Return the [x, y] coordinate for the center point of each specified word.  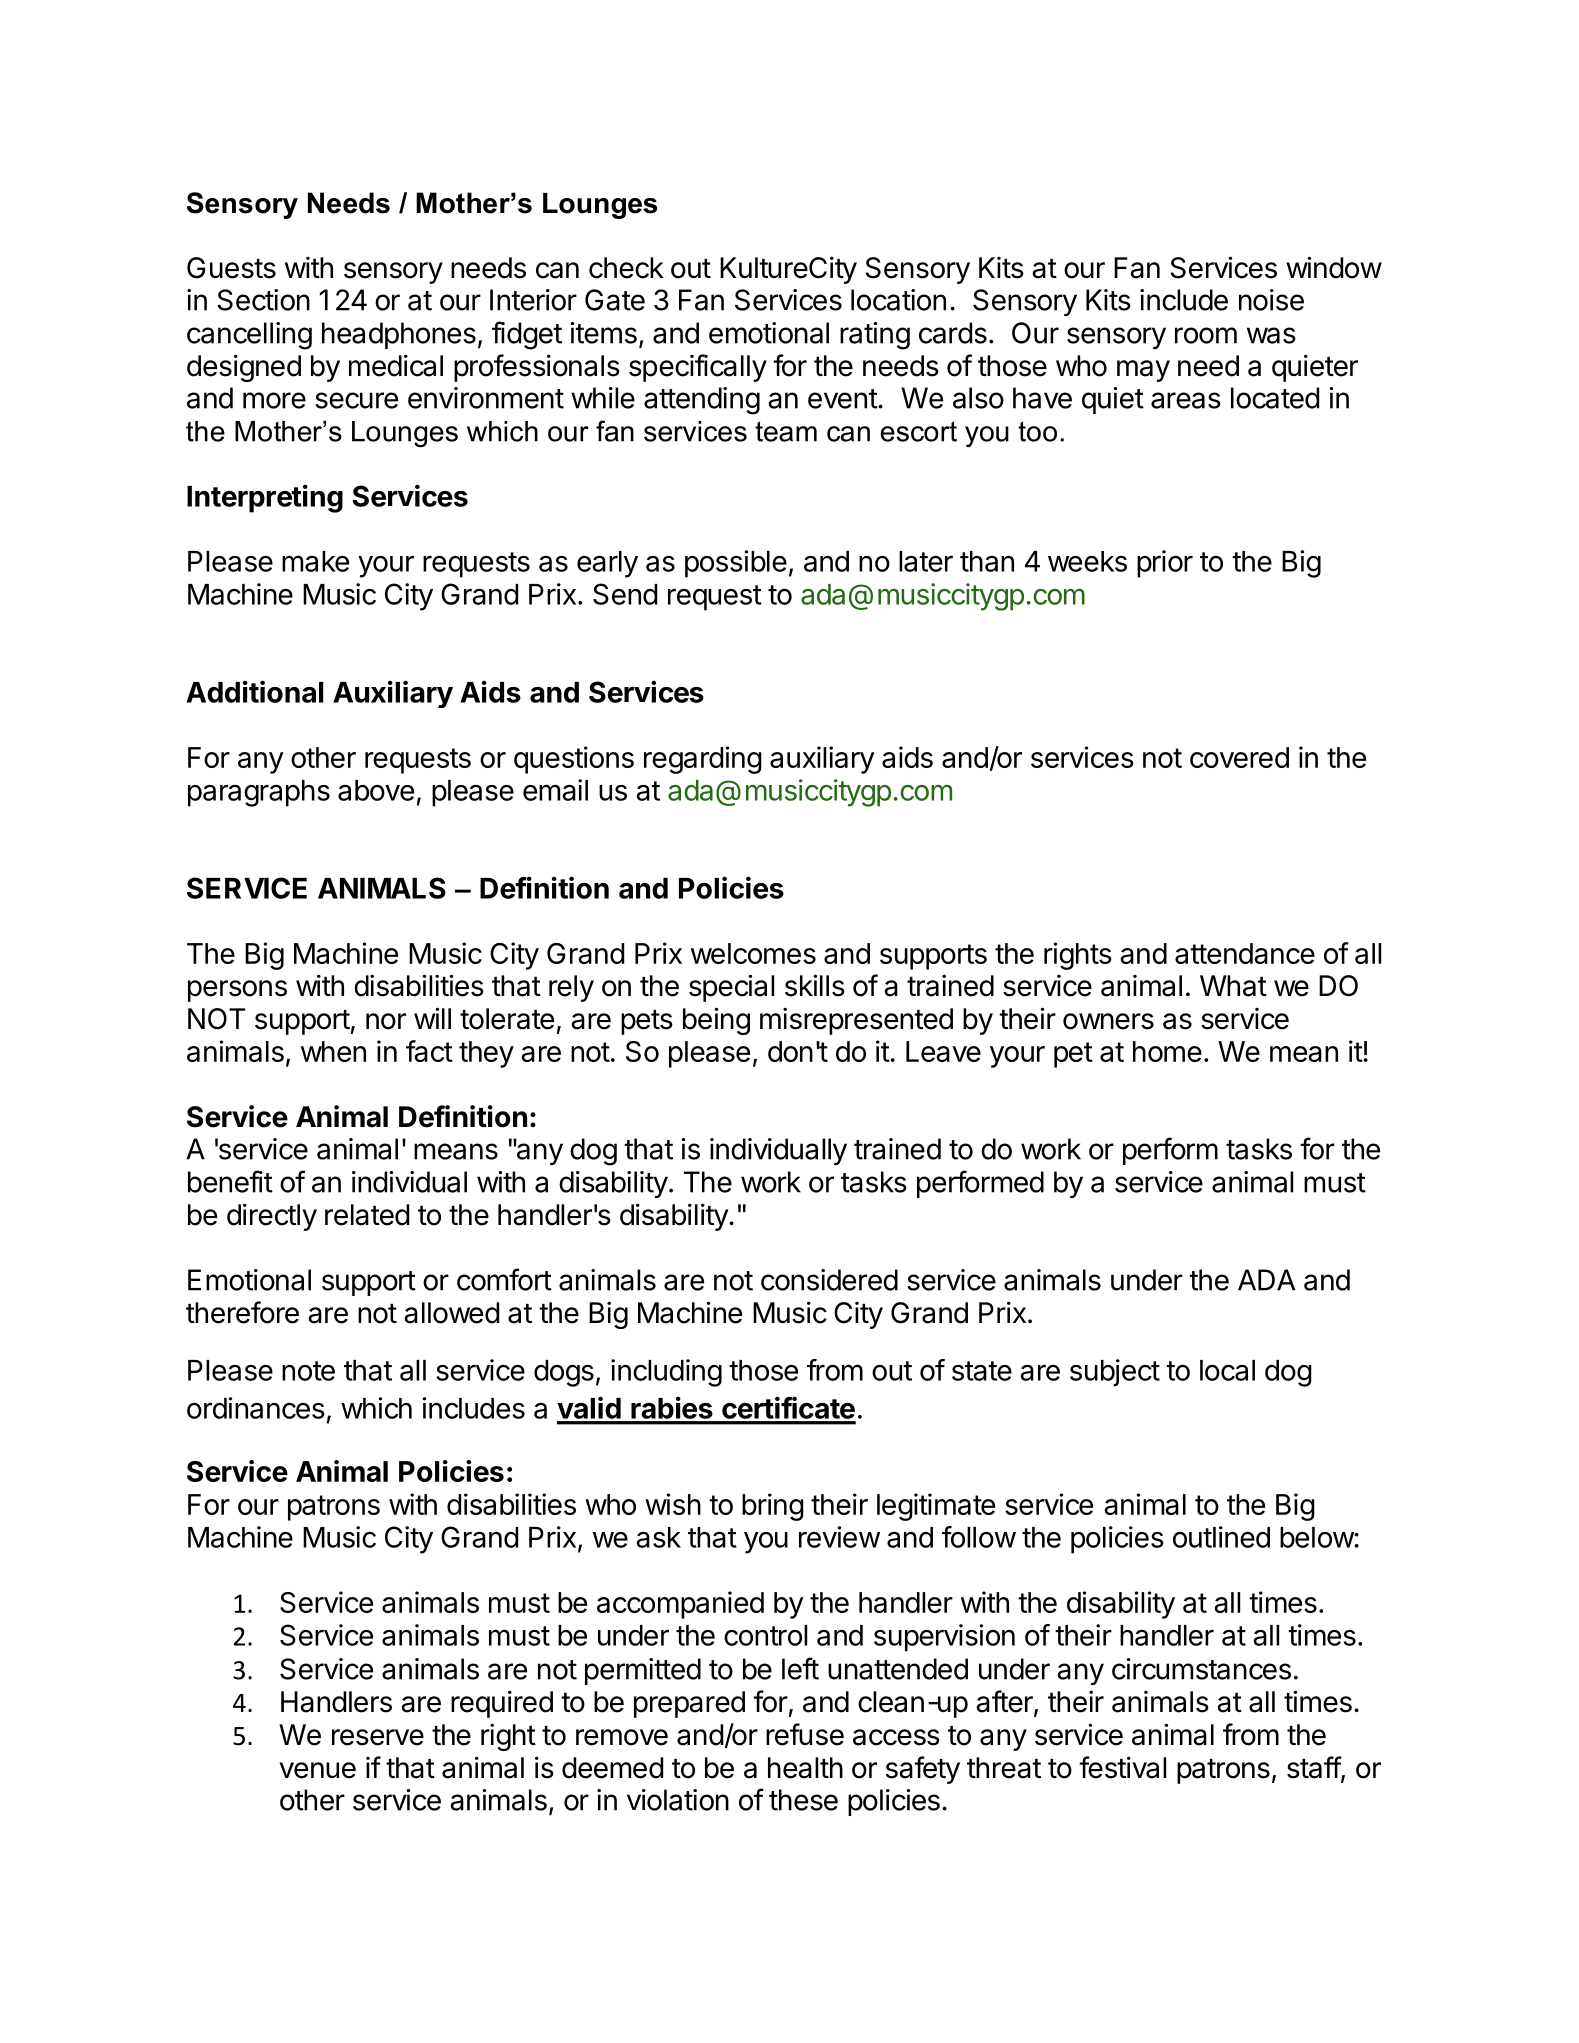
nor [386, 1021]
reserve [378, 1737]
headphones [399, 335]
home [1167, 1051]
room [1206, 335]
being [716, 1021]
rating [875, 336]
